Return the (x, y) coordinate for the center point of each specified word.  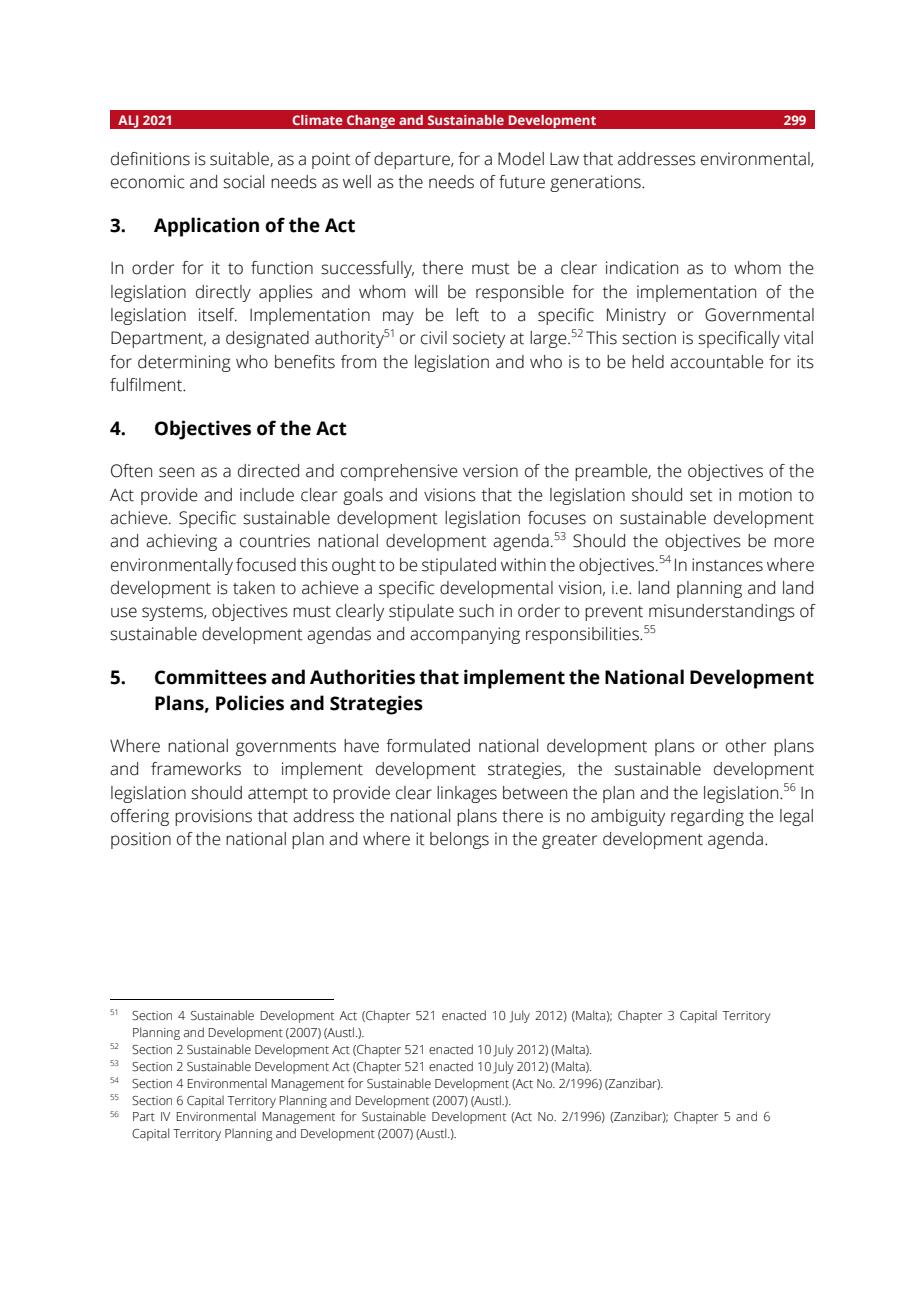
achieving (181, 542)
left (467, 315)
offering (140, 817)
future (522, 182)
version (490, 471)
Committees (211, 677)
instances (727, 565)
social (243, 182)
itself (218, 315)
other (746, 746)
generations (596, 183)
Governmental (759, 315)
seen (176, 472)
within (523, 565)
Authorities (362, 677)
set (701, 496)
